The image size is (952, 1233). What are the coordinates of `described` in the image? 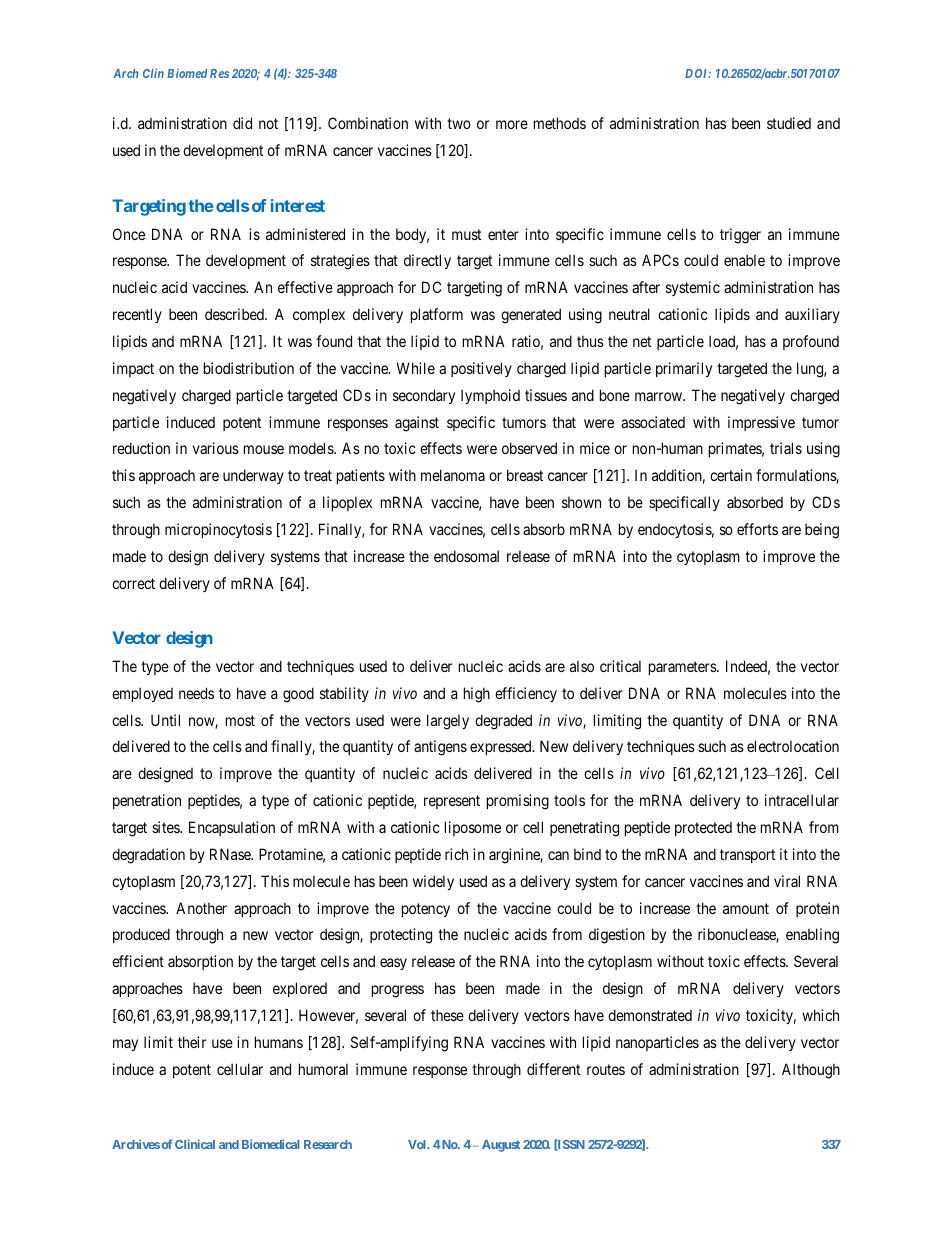 It's located at (235, 314).
